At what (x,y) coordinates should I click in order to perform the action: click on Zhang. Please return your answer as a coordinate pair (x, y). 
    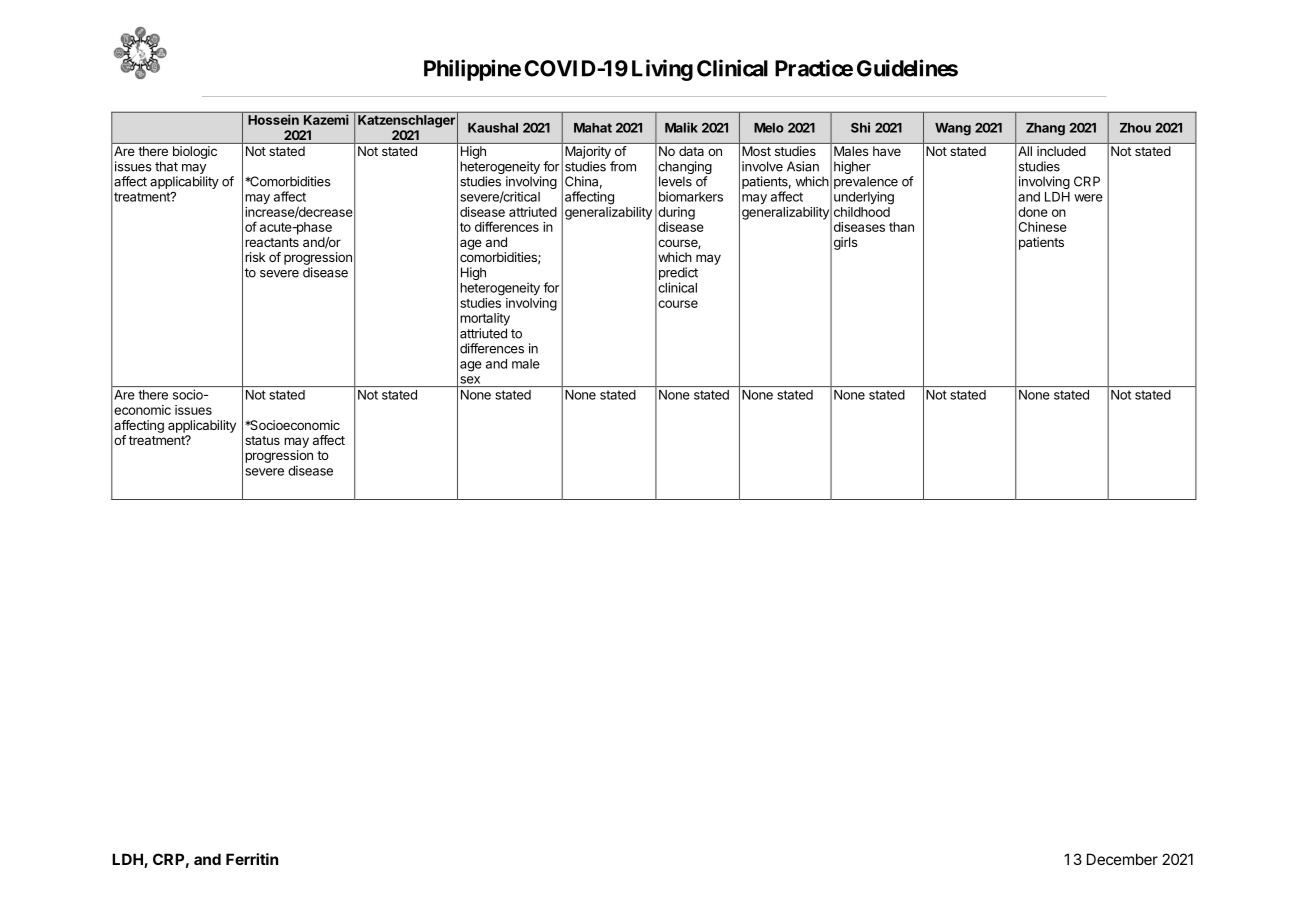
    Looking at the image, I should click on (1045, 129).
